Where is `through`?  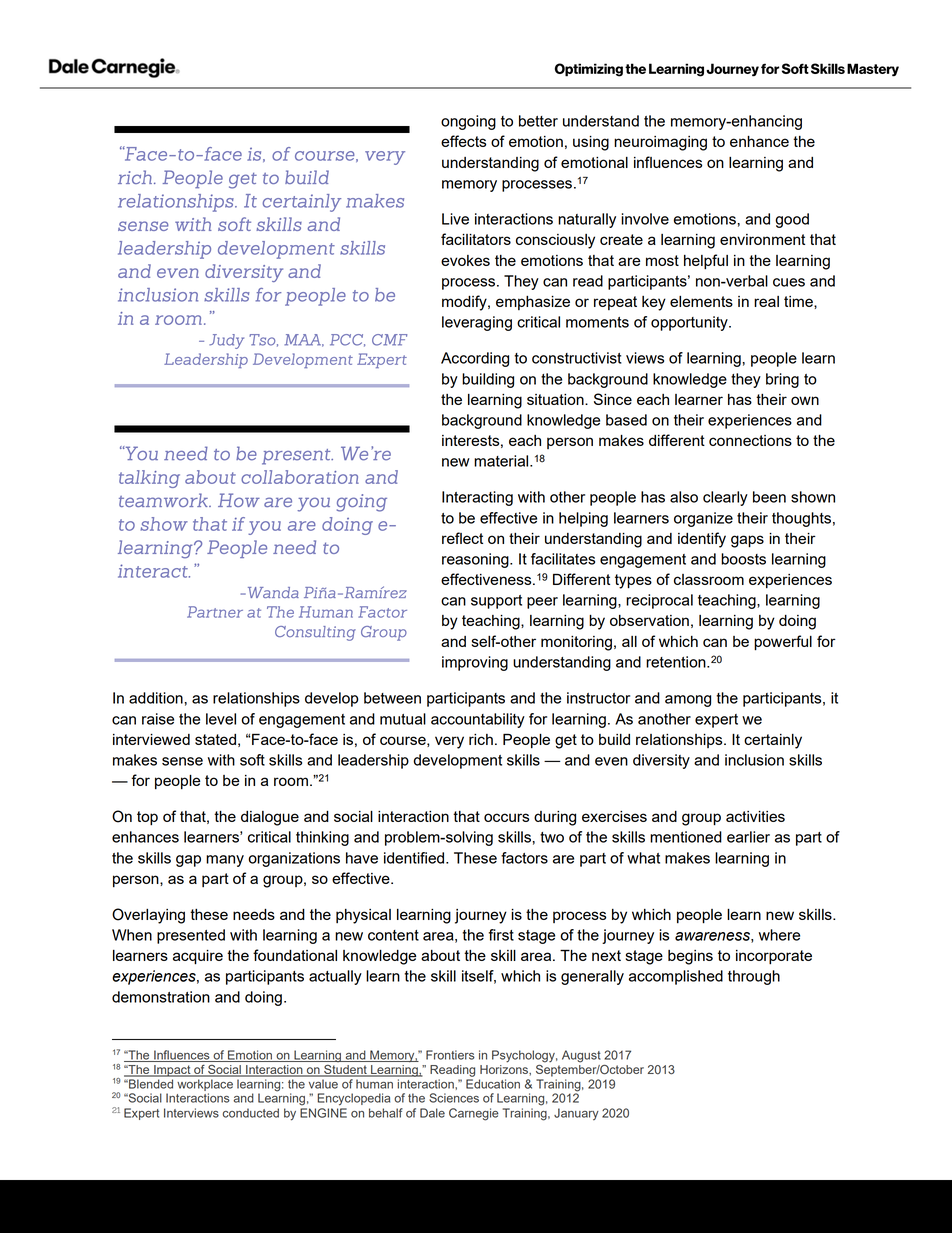
through is located at coordinates (754, 977).
